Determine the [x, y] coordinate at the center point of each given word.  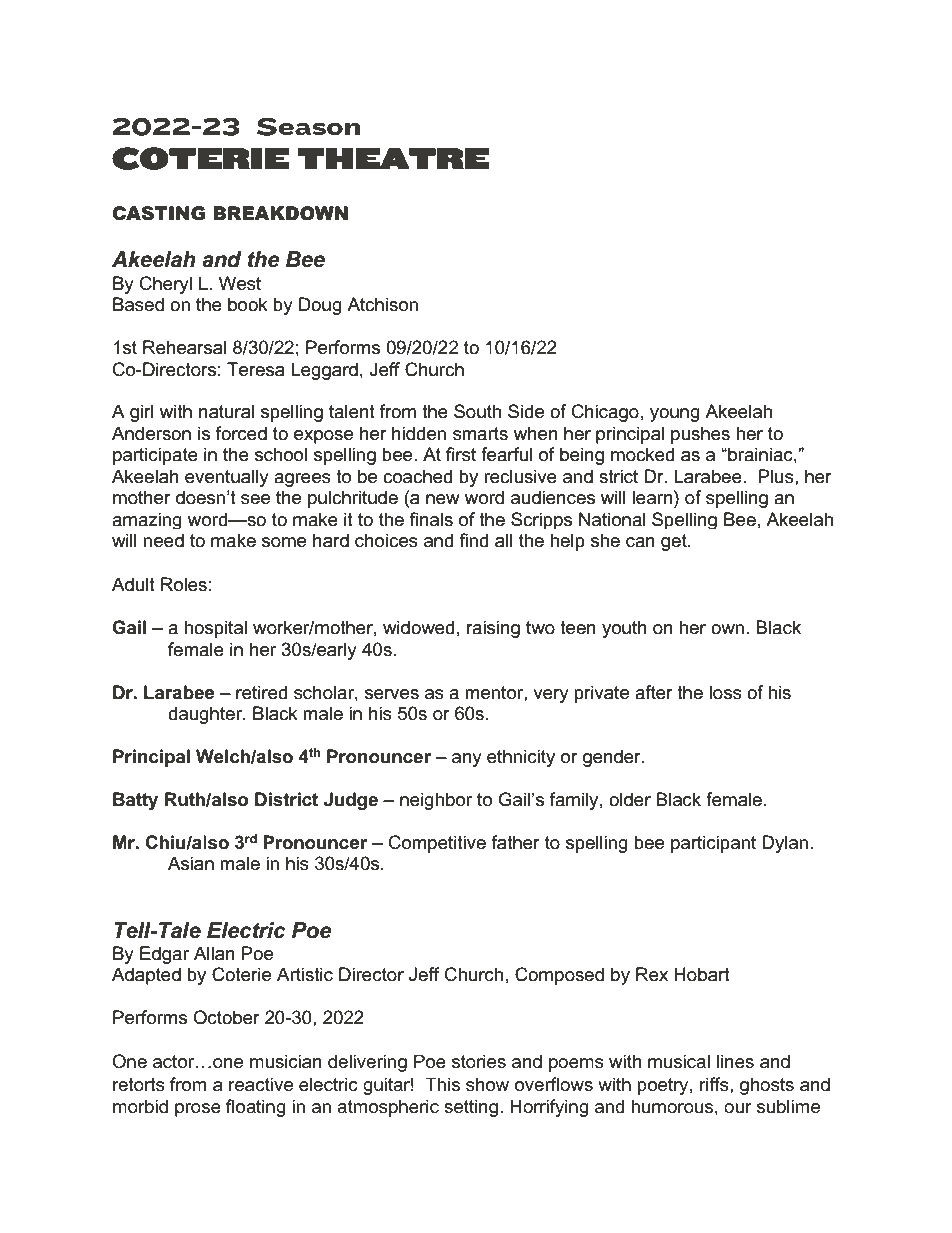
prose [198, 1110]
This [442, 1084]
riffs [715, 1084]
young [675, 415]
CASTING [159, 213]
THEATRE [393, 158]
